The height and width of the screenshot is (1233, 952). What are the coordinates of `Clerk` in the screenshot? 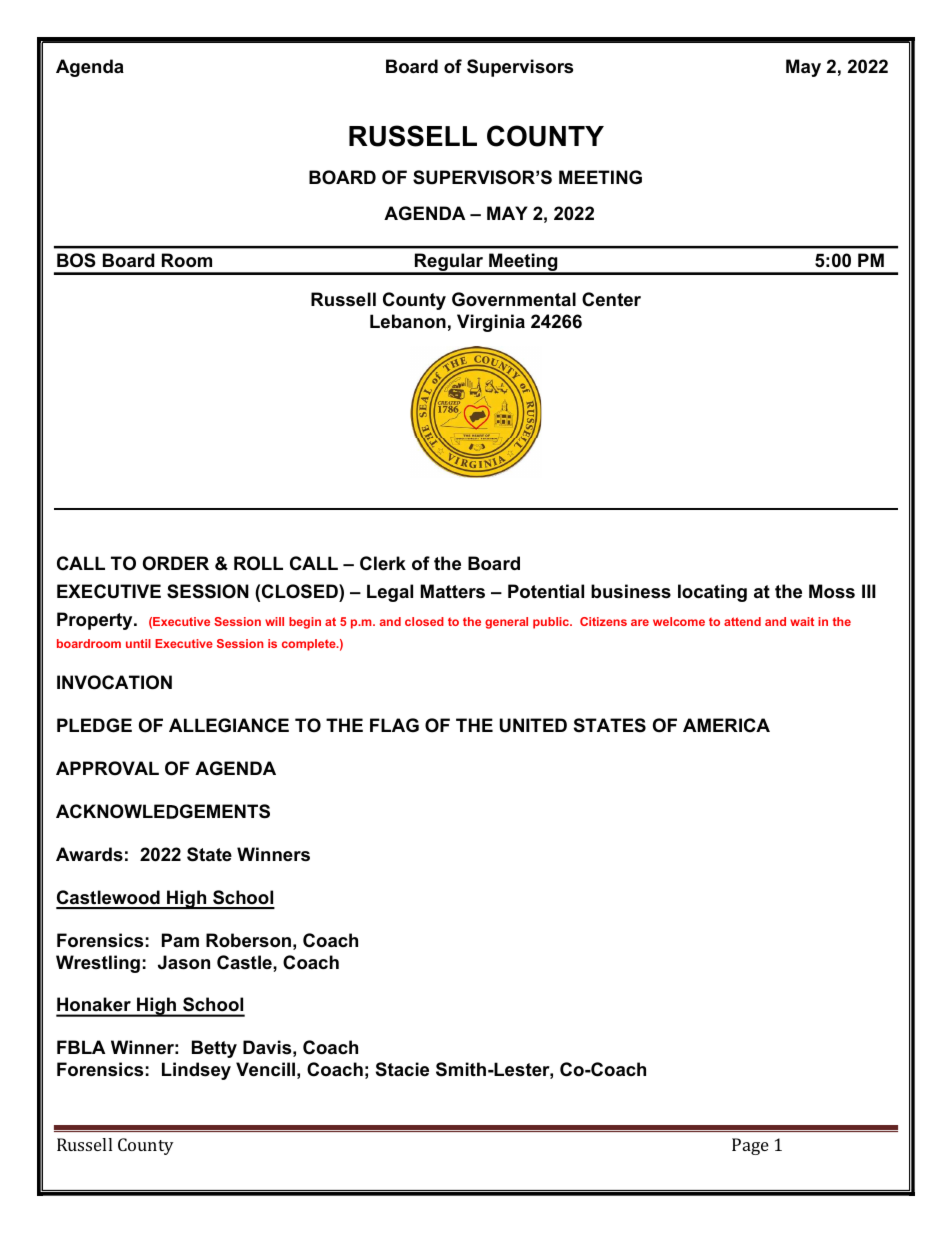 It's located at (383, 563).
